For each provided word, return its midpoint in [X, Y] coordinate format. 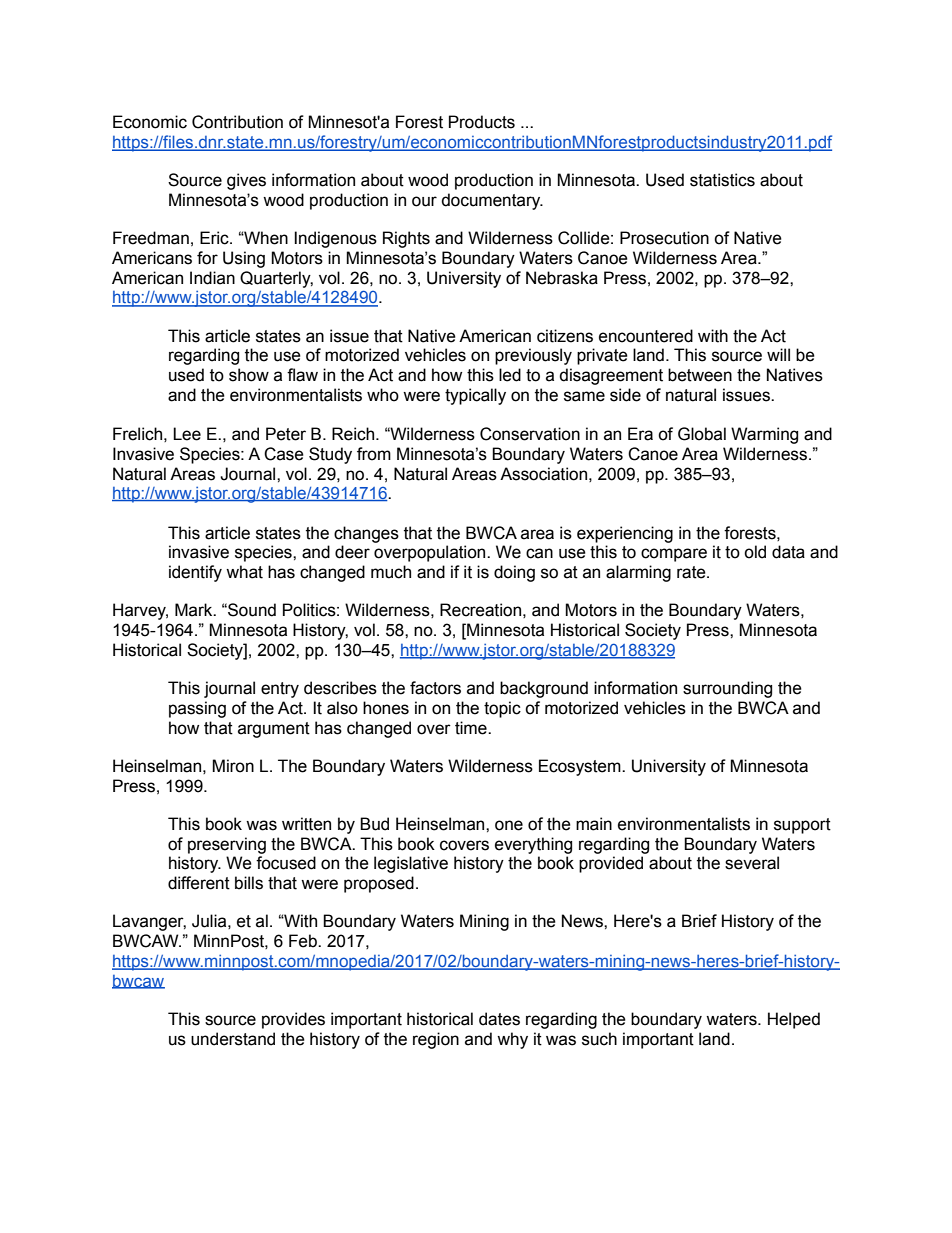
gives [246, 181]
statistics [722, 180]
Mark [195, 610]
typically [475, 396]
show [249, 375]
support [802, 826]
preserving [227, 845]
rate [692, 572]
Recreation [480, 610]
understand [233, 1039]
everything [533, 845]
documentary [492, 201]
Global [702, 434]
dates [499, 1019]
